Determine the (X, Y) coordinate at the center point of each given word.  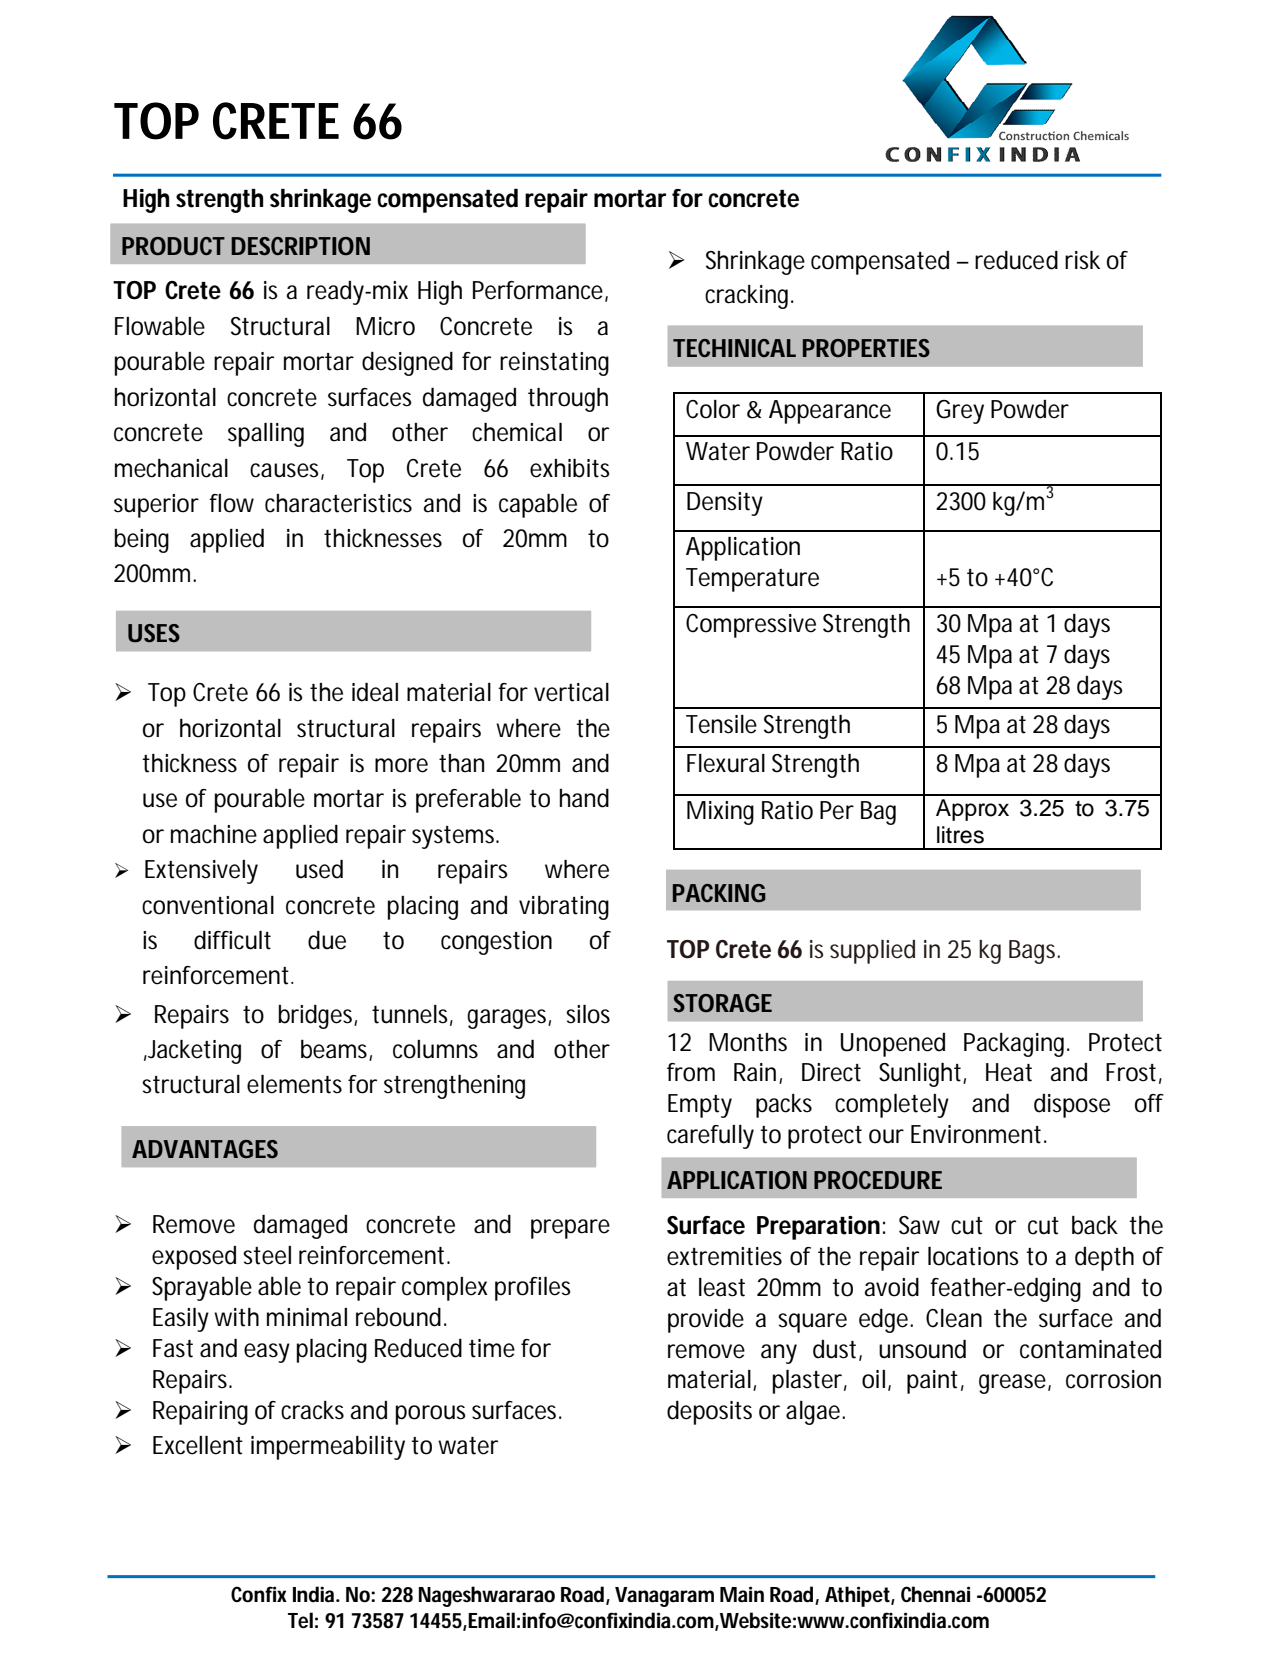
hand (584, 798)
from (691, 1072)
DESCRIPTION (300, 246)
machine (214, 834)
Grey (960, 412)
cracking (749, 297)
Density (725, 504)
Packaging (1016, 1045)
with (236, 1317)
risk (1082, 260)
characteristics (338, 503)
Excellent (198, 1445)
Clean (954, 1318)
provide (706, 1321)
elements (294, 1084)
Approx (972, 810)
